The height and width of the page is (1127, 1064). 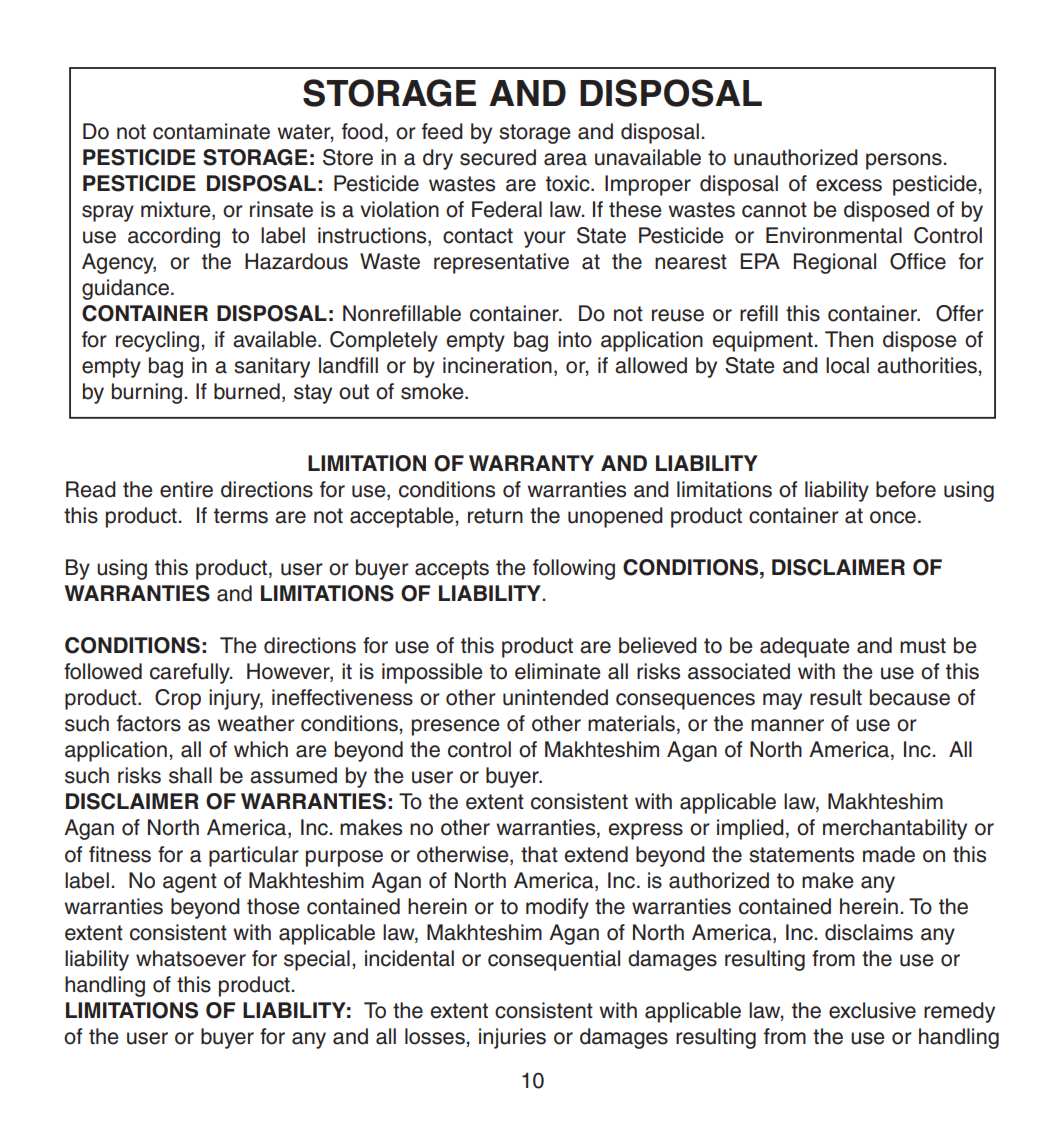 I want to click on that, so click(x=539, y=854).
